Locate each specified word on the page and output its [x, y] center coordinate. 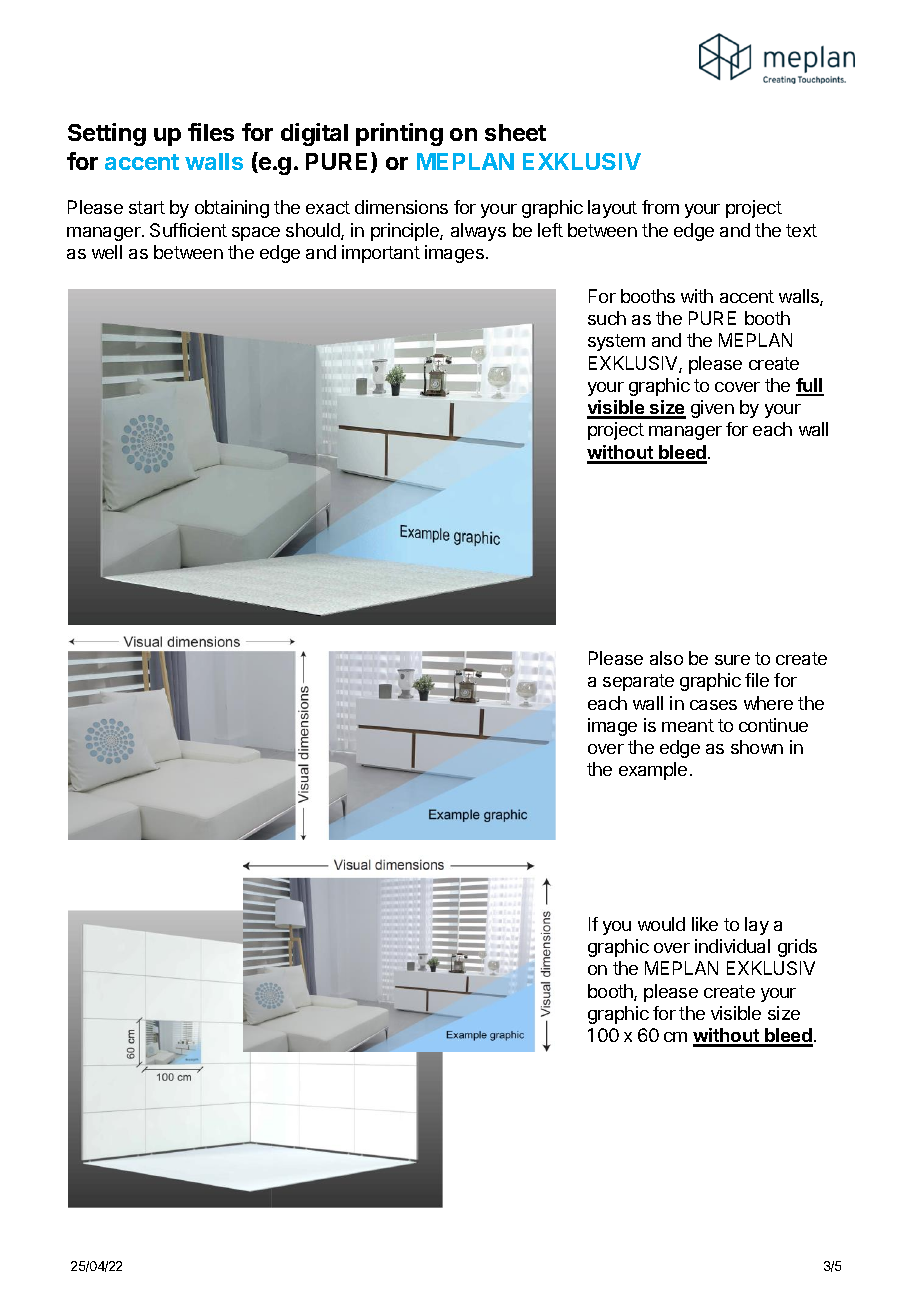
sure [732, 660]
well [107, 252]
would [661, 924]
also [666, 658]
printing [399, 134]
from [660, 207]
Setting [107, 134]
